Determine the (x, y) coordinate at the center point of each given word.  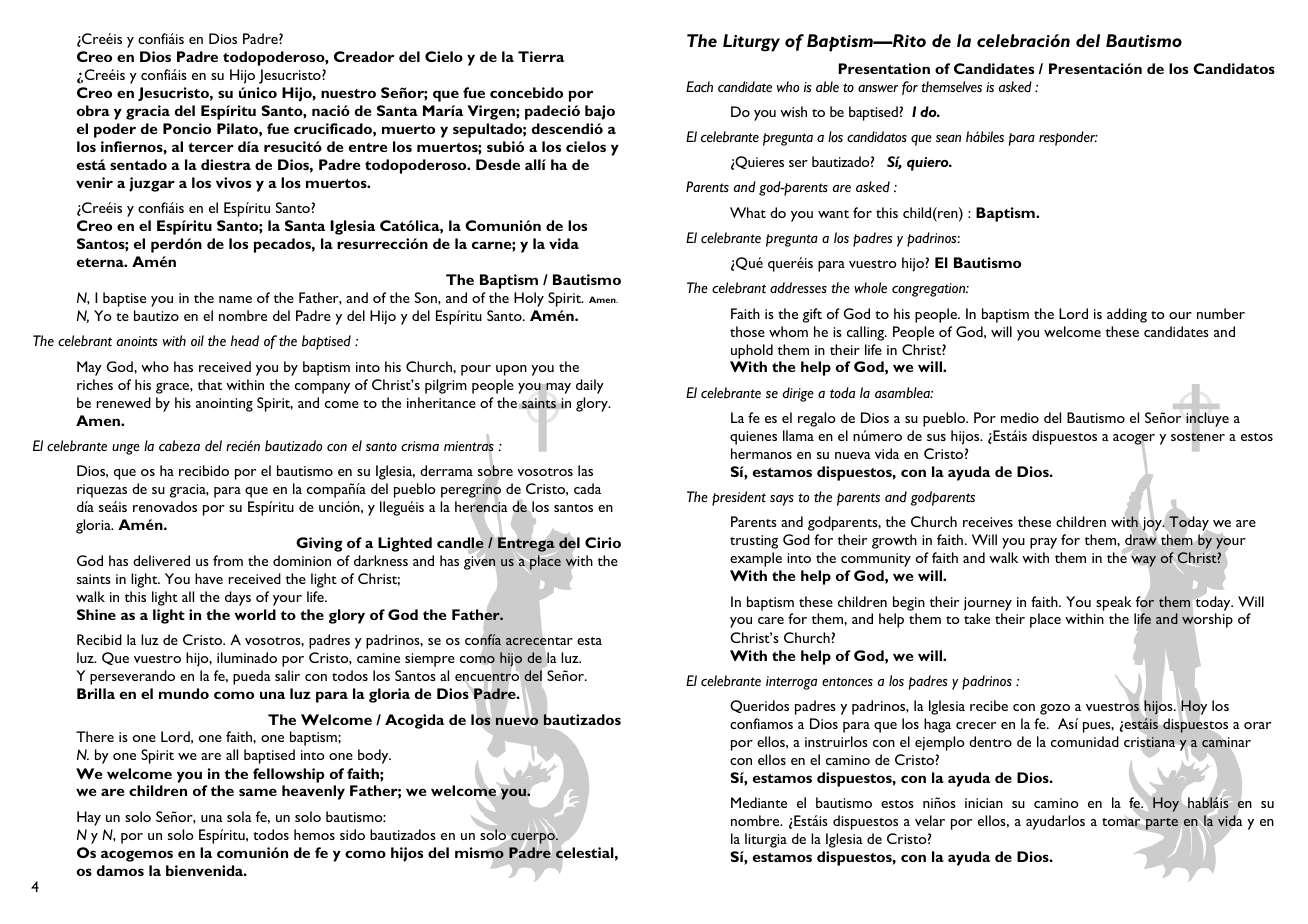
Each (699, 86)
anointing (224, 405)
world (255, 614)
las (585, 470)
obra (93, 110)
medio (1020, 417)
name (235, 299)
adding (1127, 315)
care (771, 620)
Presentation (884, 68)
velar (930, 820)
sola (239, 816)
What (748, 212)
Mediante (759, 802)
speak (1114, 603)
